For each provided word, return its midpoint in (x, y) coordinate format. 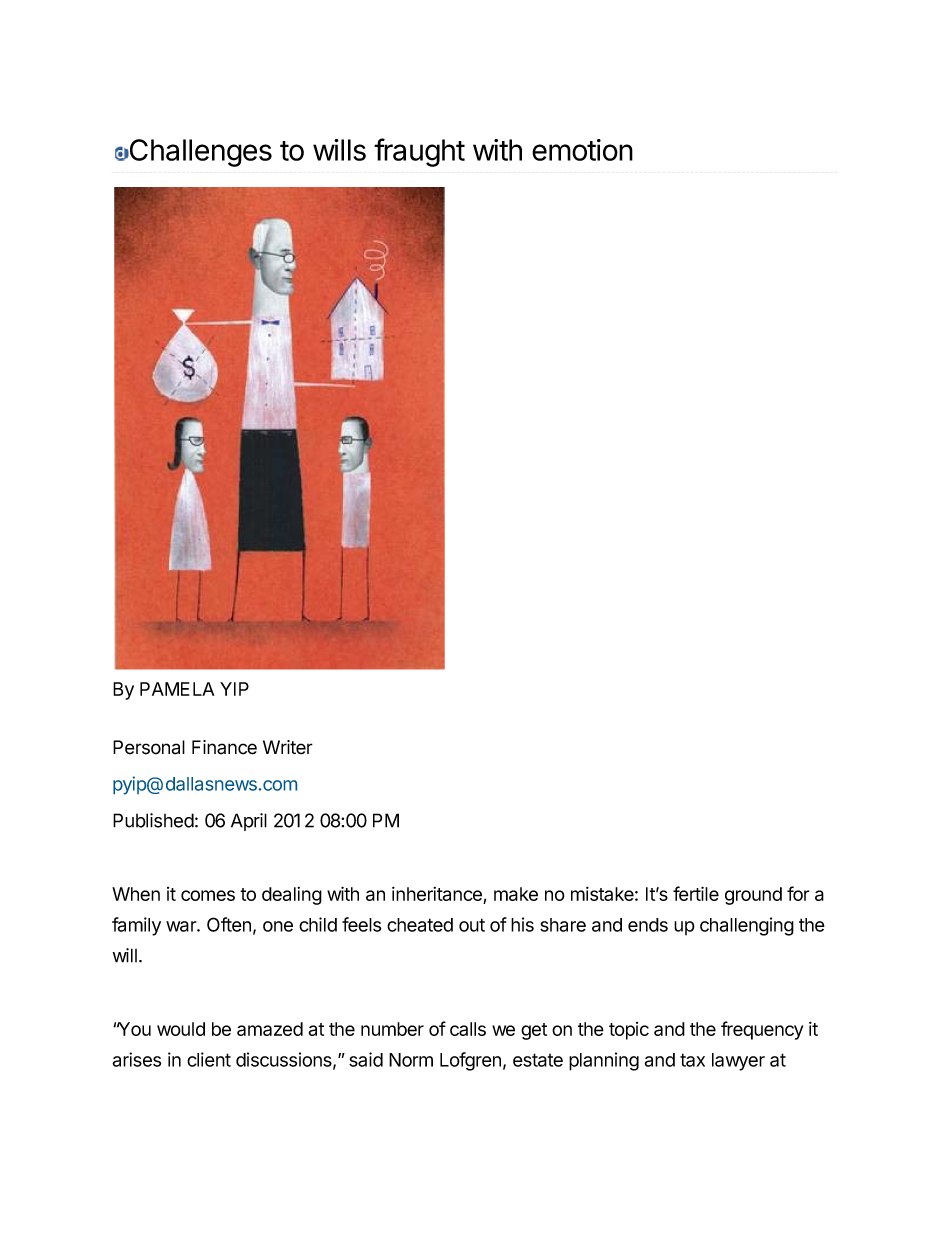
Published (153, 820)
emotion (582, 150)
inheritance (438, 895)
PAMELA (177, 689)
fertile (696, 893)
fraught (419, 152)
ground (753, 896)
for (798, 893)
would (181, 1029)
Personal (149, 747)
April (249, 822)
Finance (224, 747)
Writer (288, 747)
